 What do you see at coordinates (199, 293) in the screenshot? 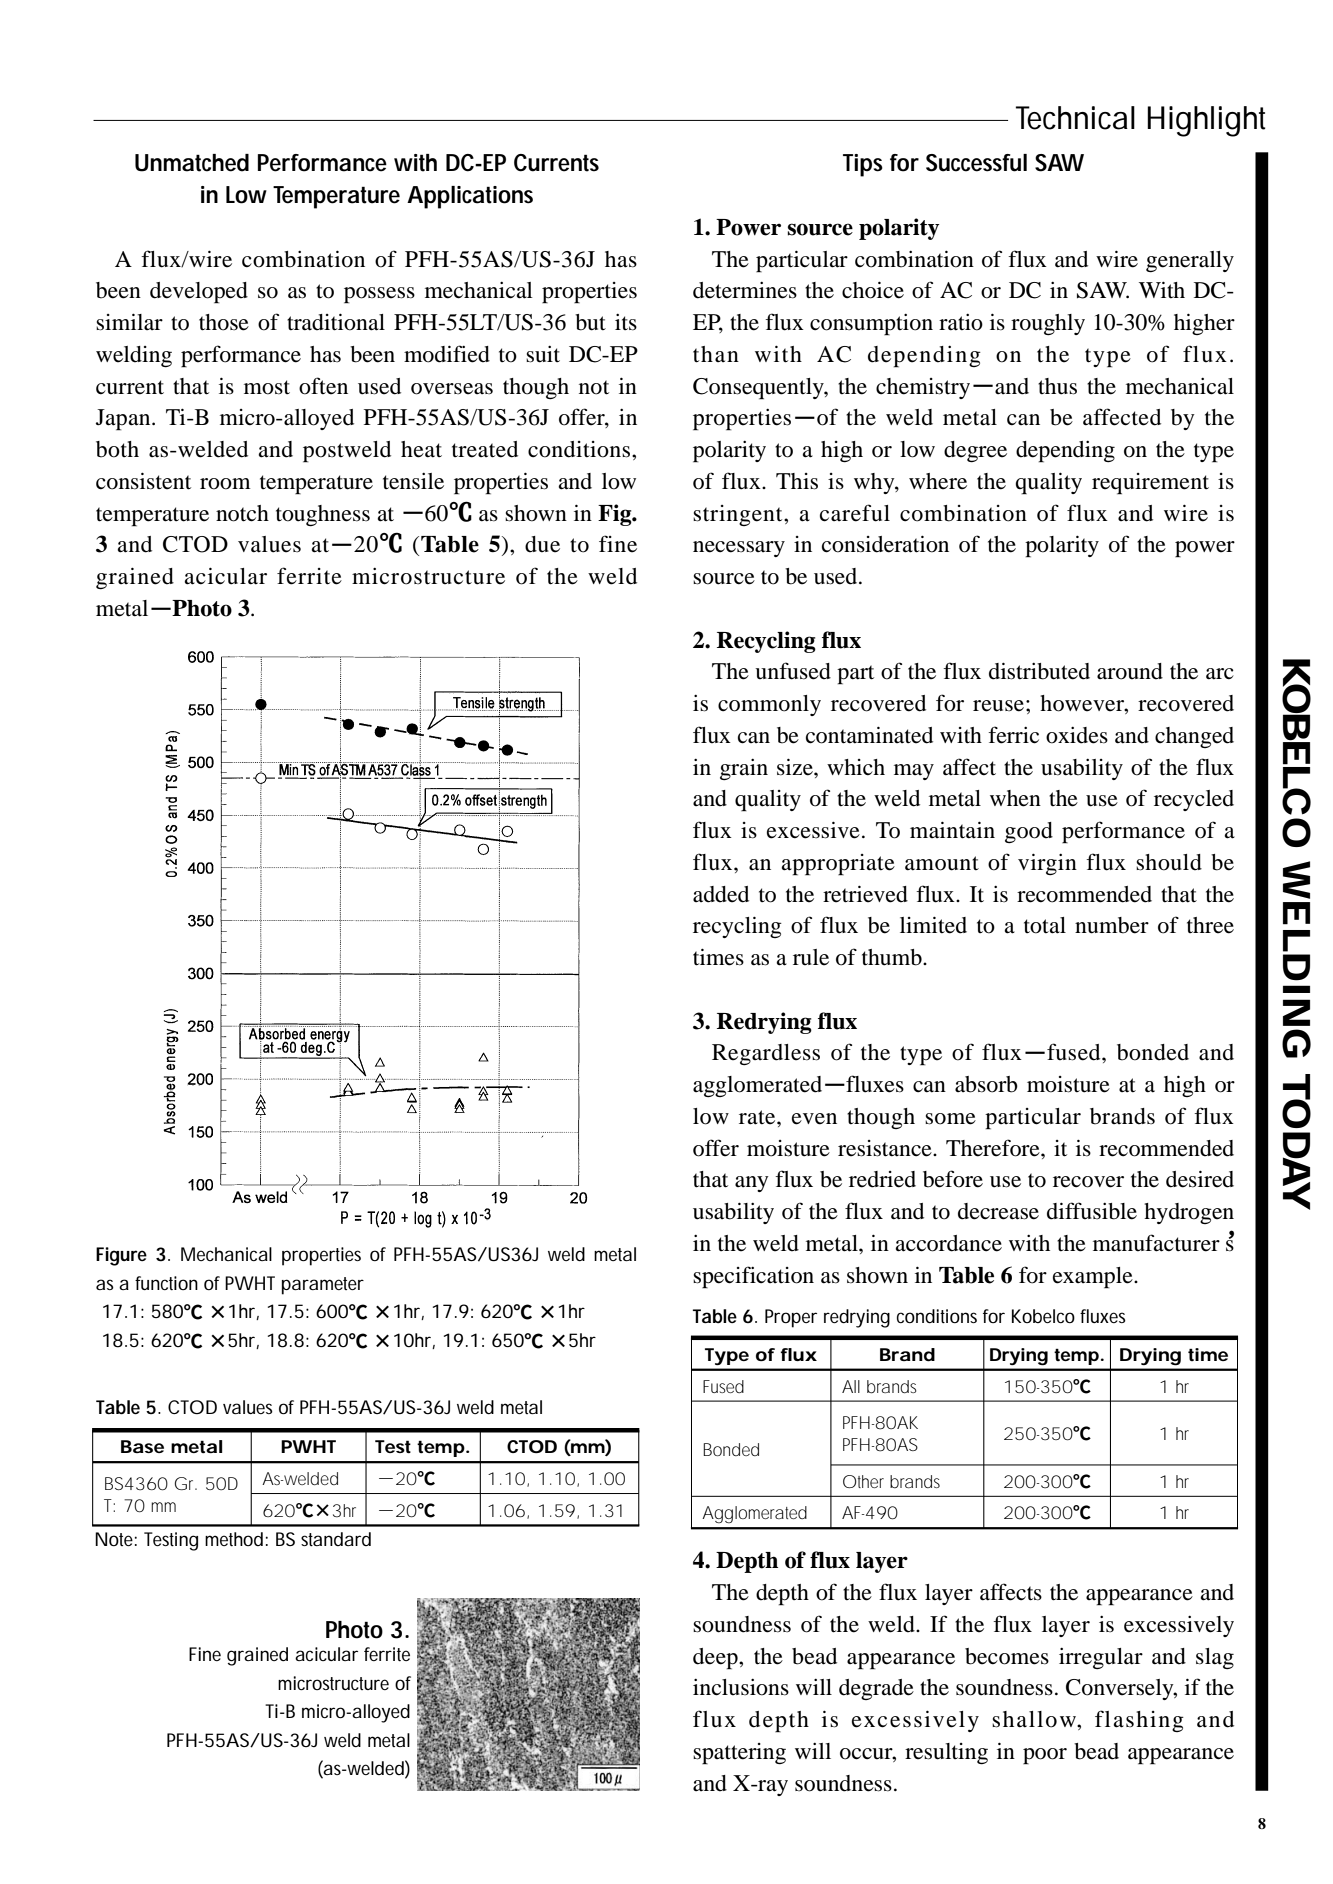
I see `developed` at bounding box center [199, 293].
